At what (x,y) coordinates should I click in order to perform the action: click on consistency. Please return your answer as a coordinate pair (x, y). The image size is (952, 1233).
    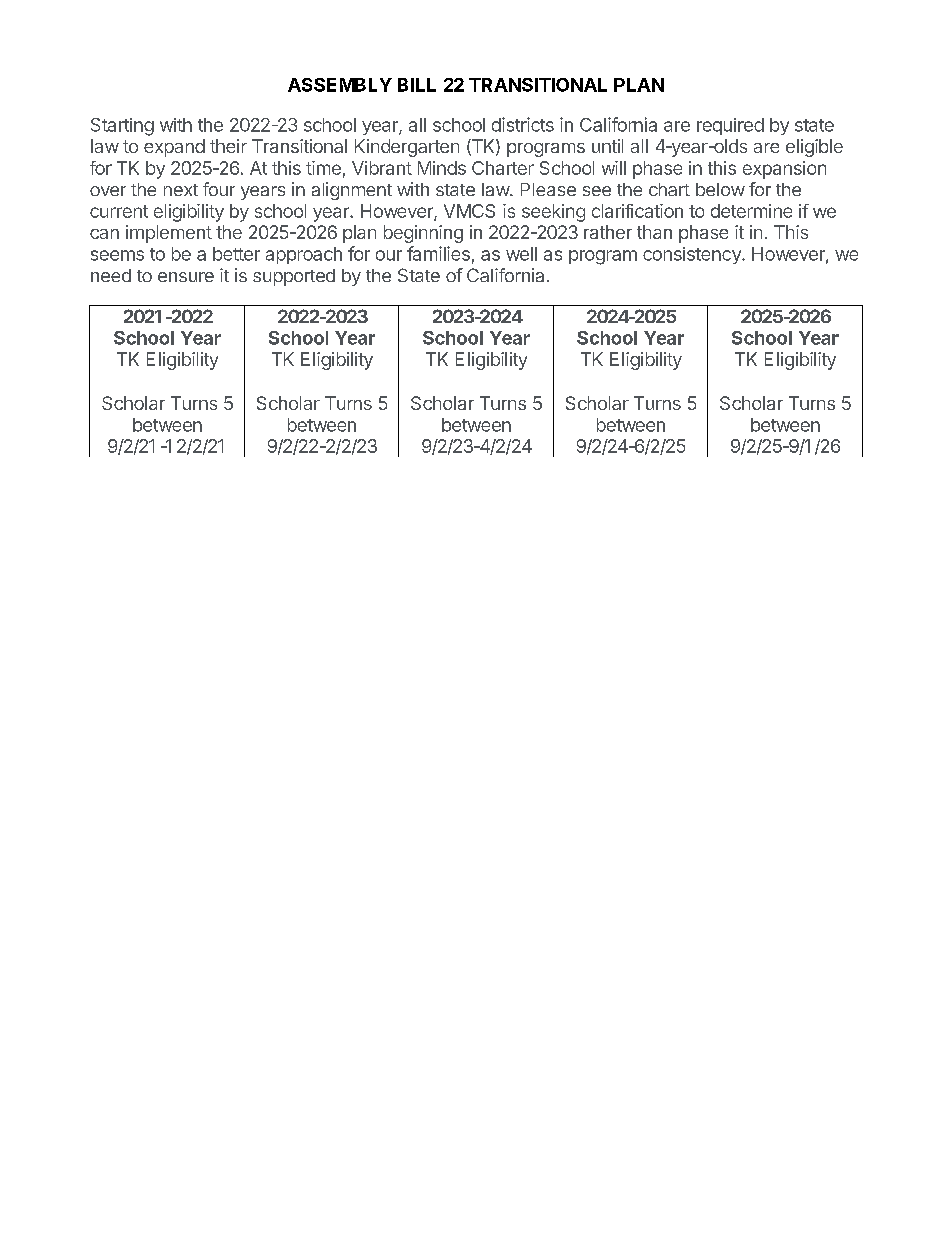
    Looking at the image, I should click on (693, 255).
